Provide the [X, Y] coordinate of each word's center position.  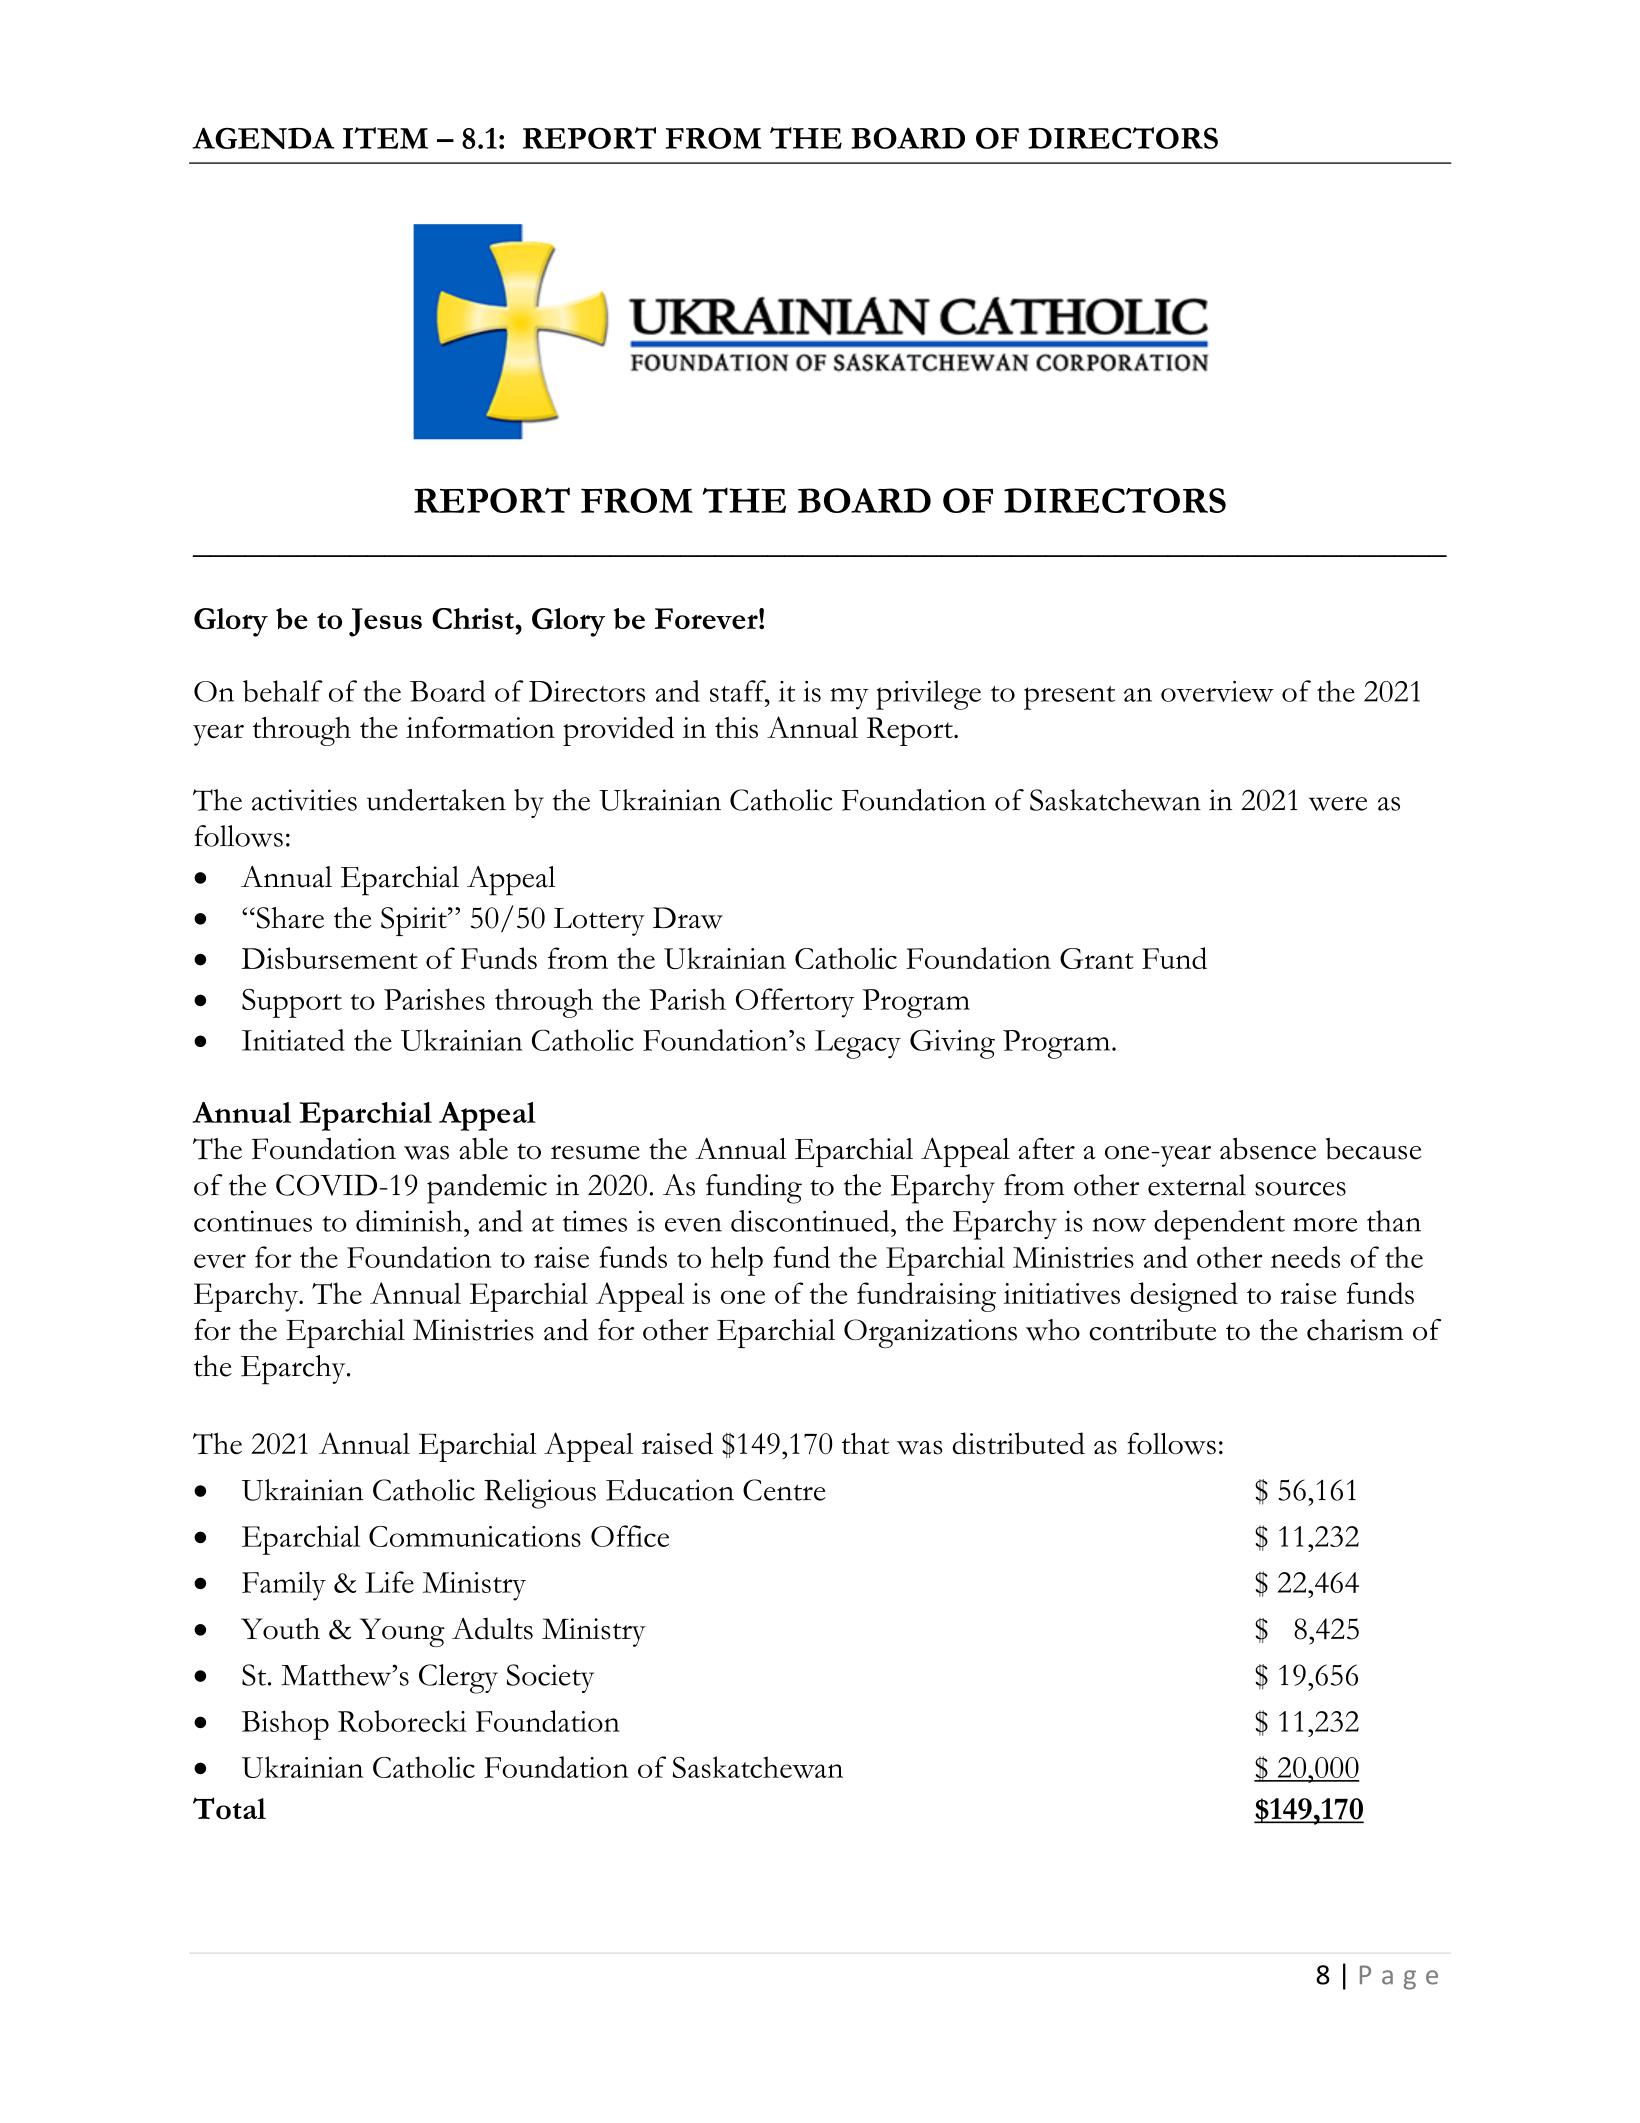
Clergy [458, 1679]
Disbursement [329, 958]
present [1069, 698]
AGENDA [263, 138]
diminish [410, 1221]
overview [1217, 691]
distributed [1019, 1443]
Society [550, 1678]
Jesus [385, 622]
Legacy [858, 1044]
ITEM [385, 138]
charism [1355, 1330]
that [865, 1443]
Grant [1097, 958]
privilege [928, 695]
